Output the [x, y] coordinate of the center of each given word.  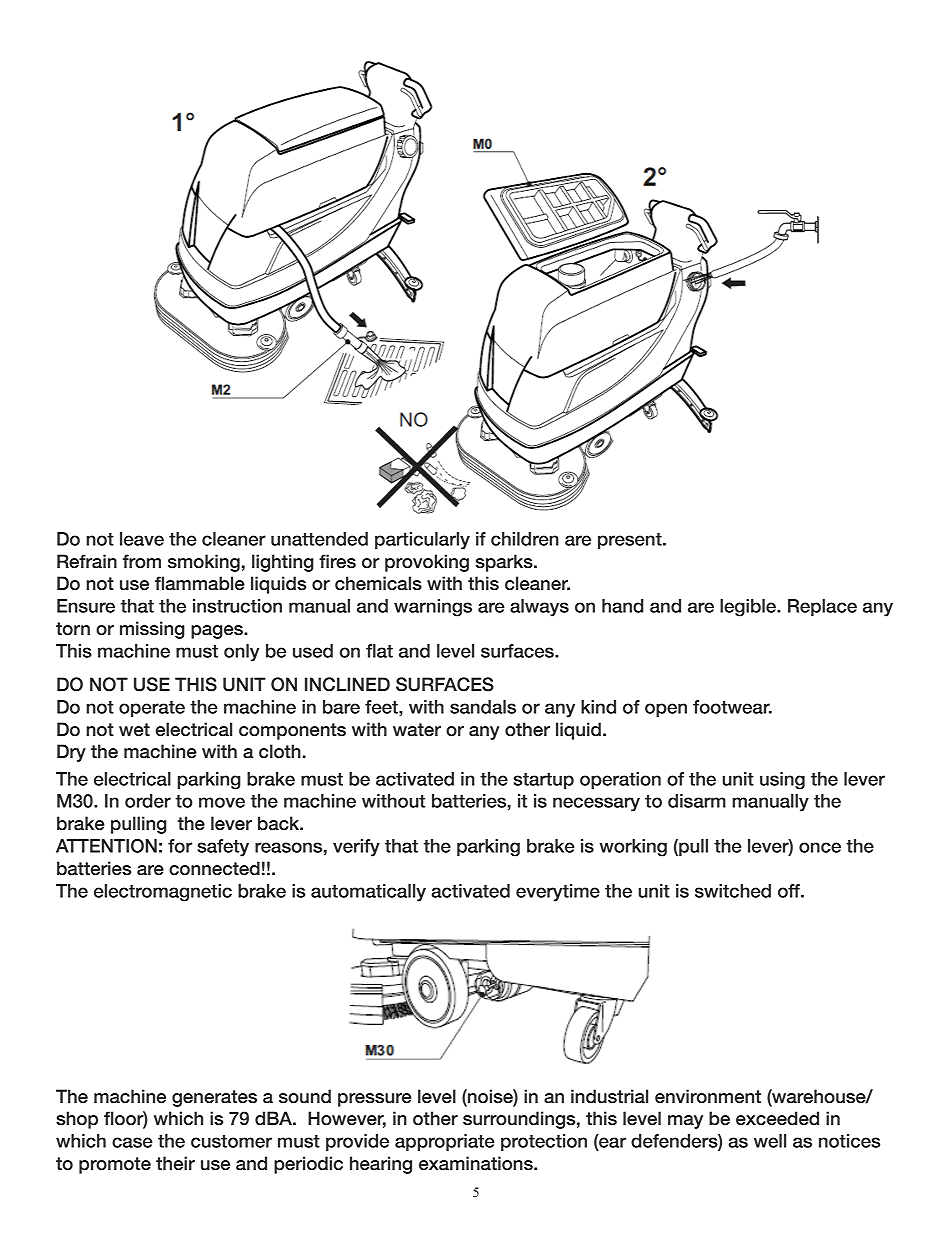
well [770, 1141]
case [132, 1142]
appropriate [445, 1142]
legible [749, 608]
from [142, 561]
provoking [427, 563]
